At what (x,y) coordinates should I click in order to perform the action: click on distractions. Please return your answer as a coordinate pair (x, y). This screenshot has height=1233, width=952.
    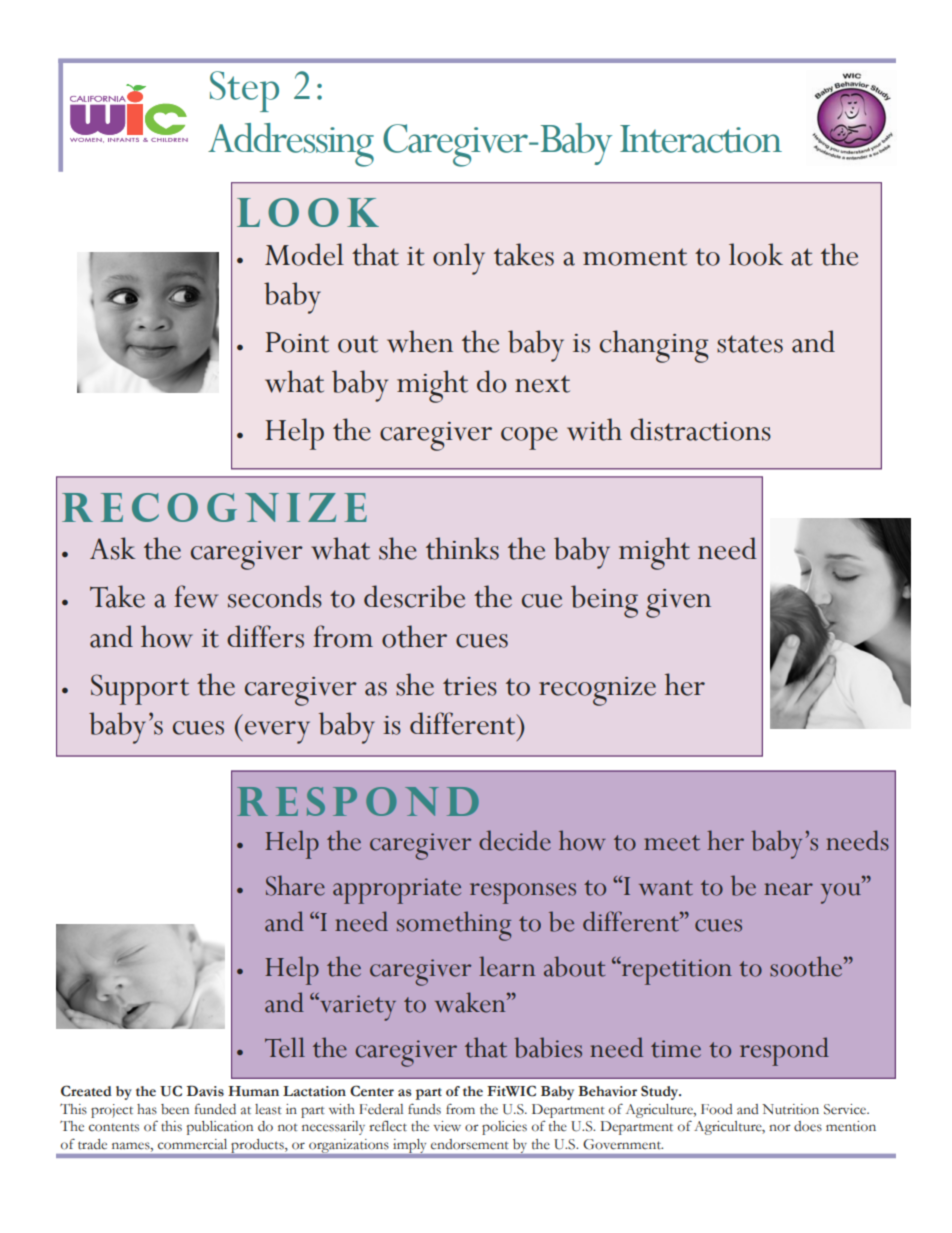
    Looking at the image, I should click on (700, 429).
